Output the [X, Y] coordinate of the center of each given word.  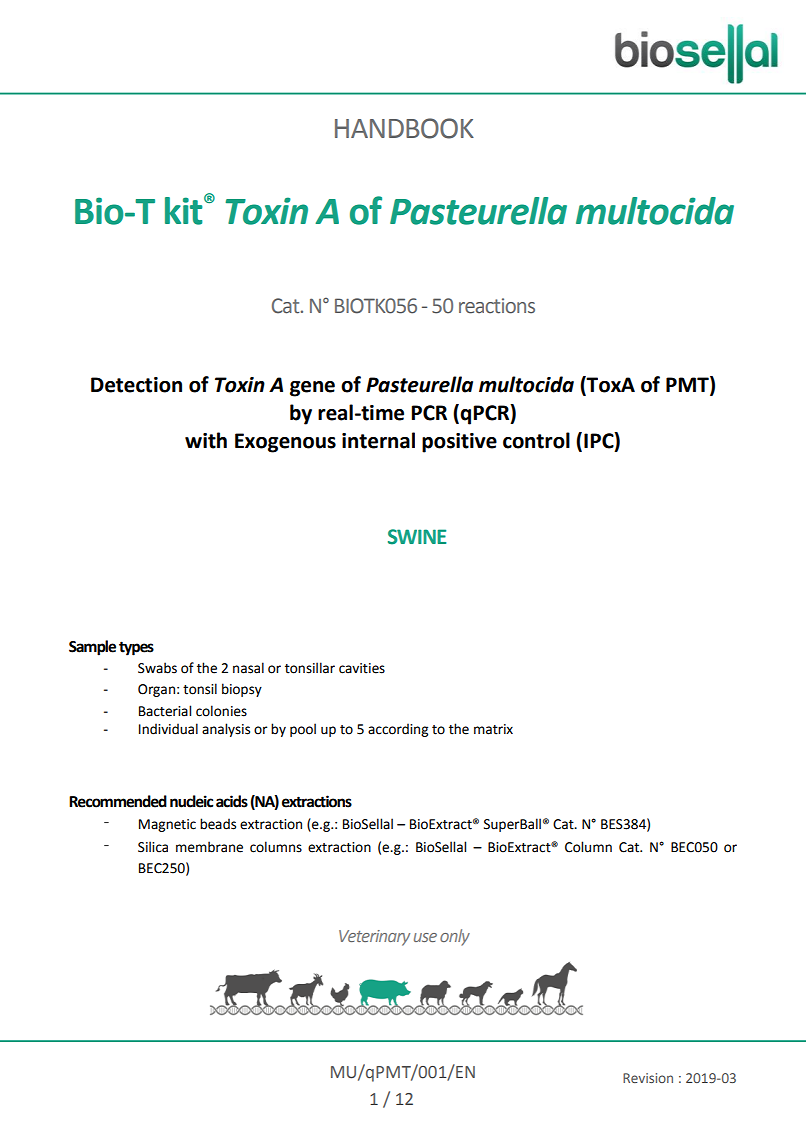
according [398, 730]
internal [378, 440]
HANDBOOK [404, 128]
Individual [168, 729]
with [206, 440]
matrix [493, 729]
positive [459, 443]
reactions [497, 306]
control [536, 440]
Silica [153, 847]
